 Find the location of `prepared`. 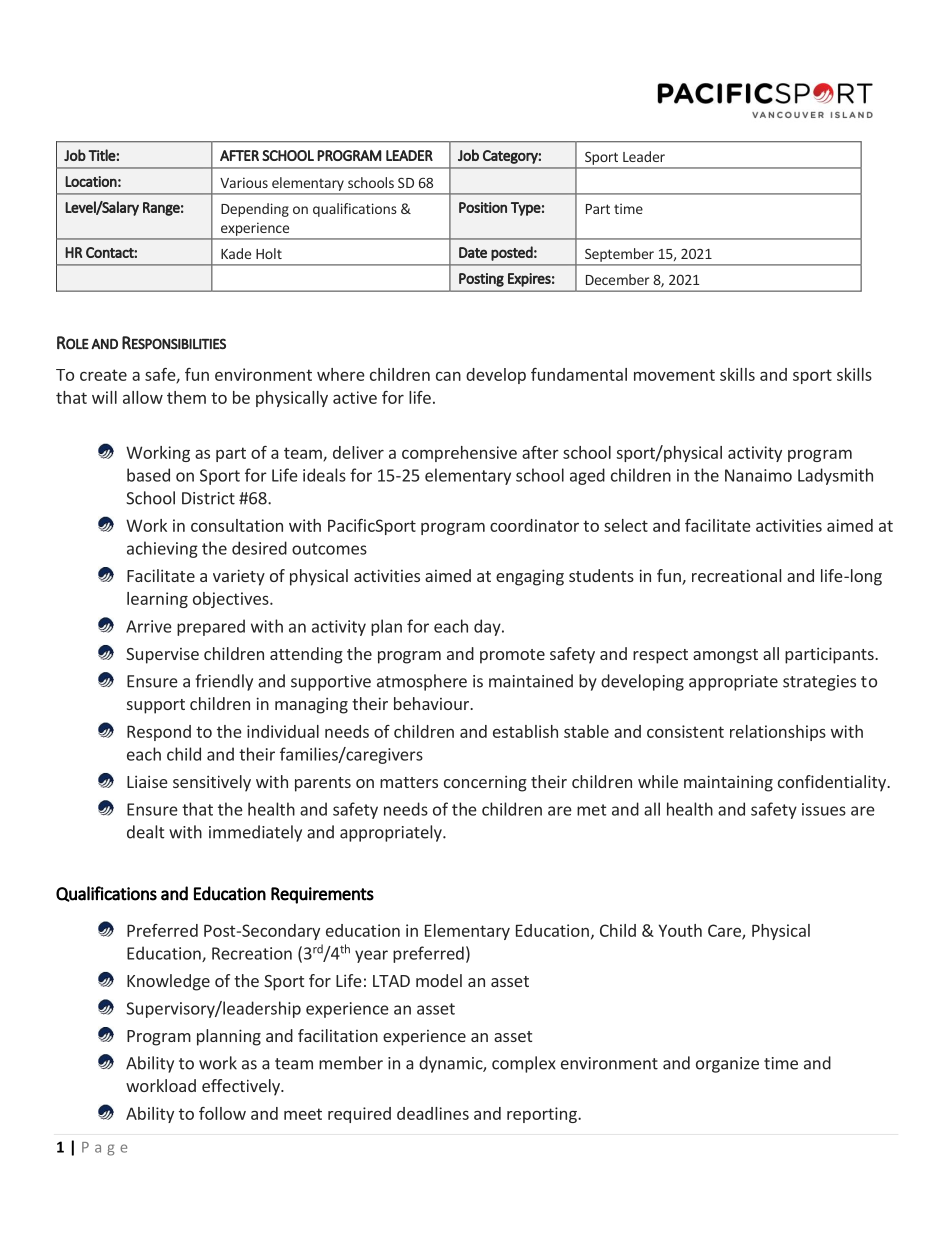

prepared is located at coordinates (211, 627).
